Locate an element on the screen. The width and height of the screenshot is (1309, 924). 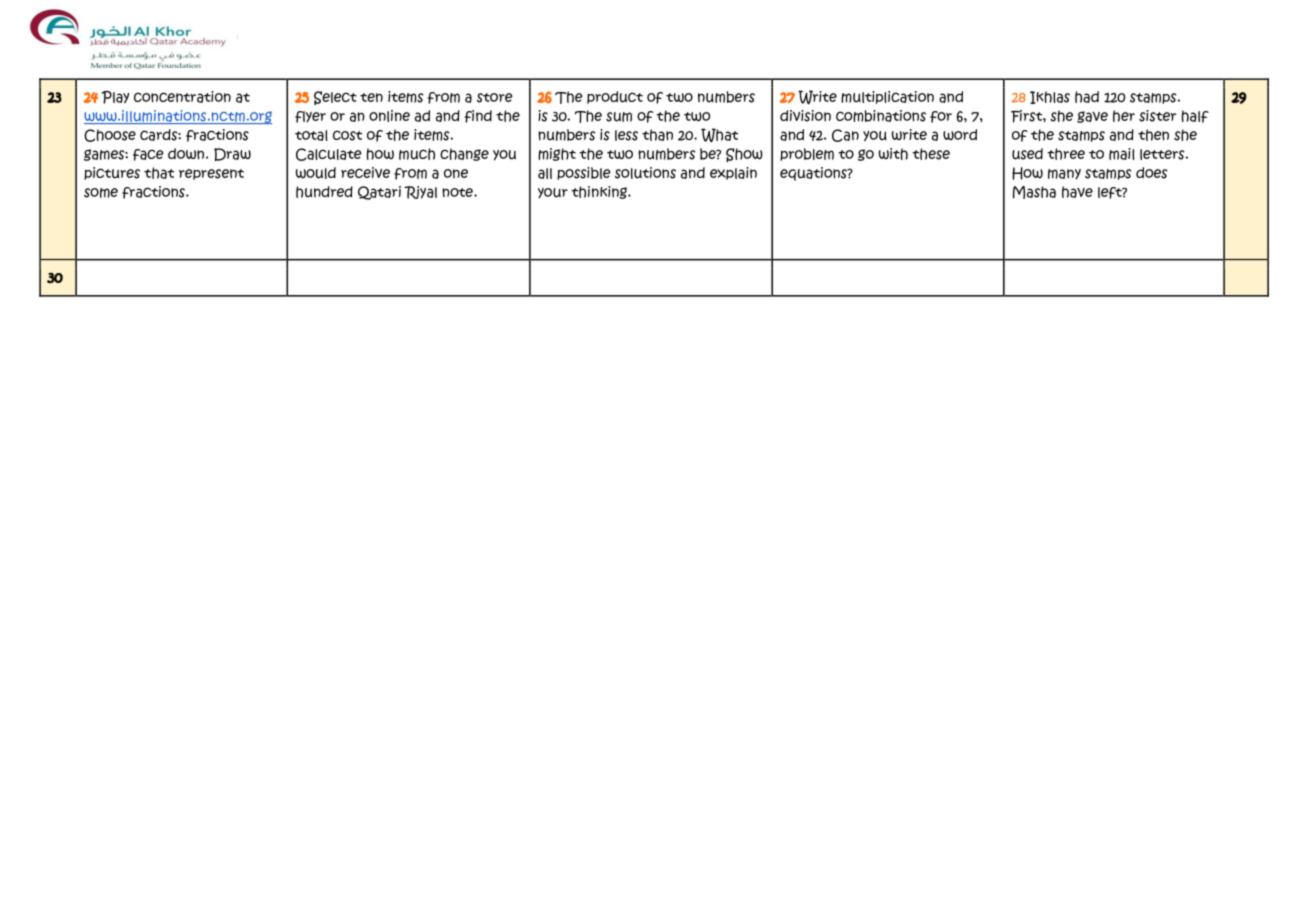
Show is located at coordinates (744, 155).
